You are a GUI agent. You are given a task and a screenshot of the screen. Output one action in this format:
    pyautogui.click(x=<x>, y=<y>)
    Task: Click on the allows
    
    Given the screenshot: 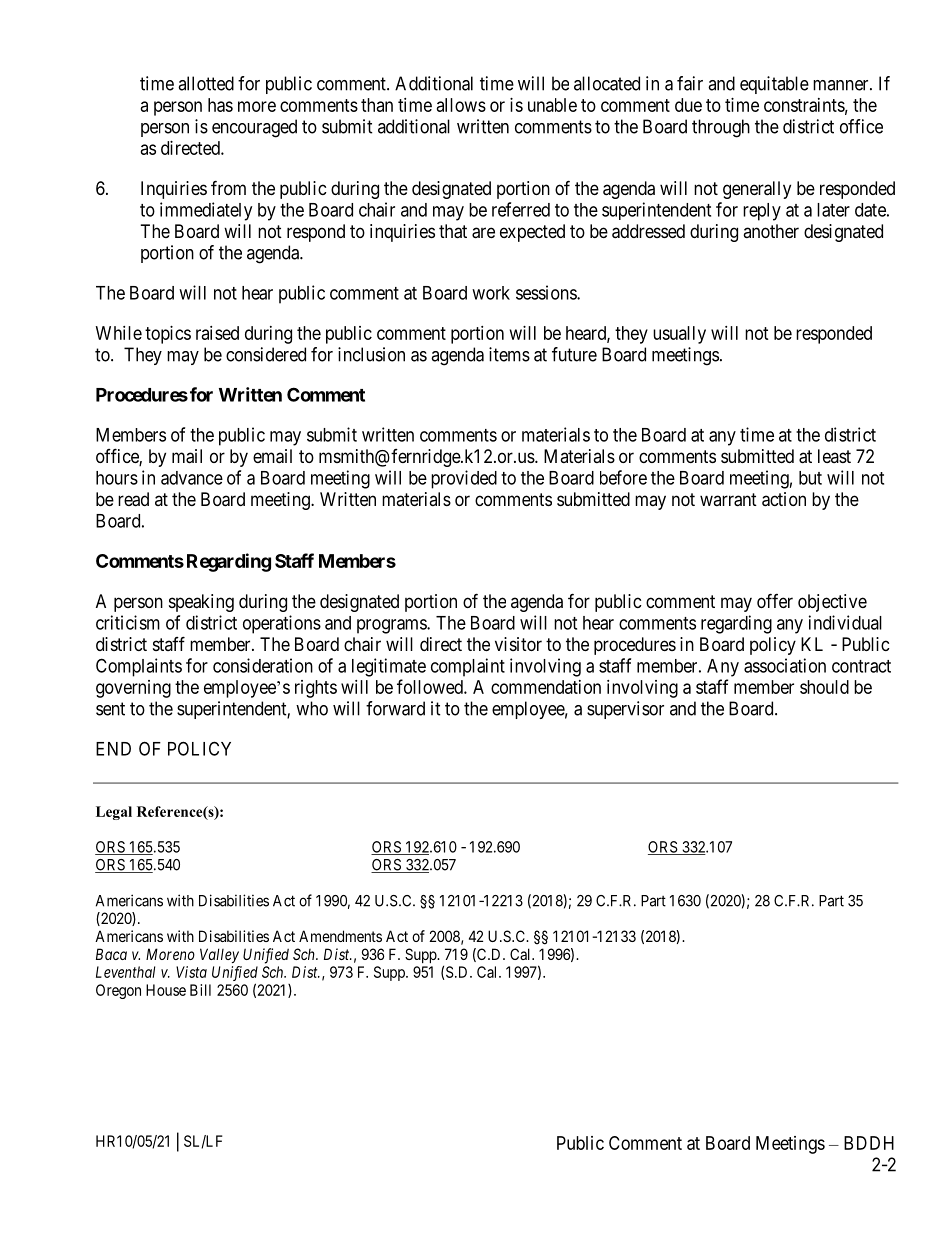 What is the action you would take?
    pyautogui.click(x=461, y=105)
